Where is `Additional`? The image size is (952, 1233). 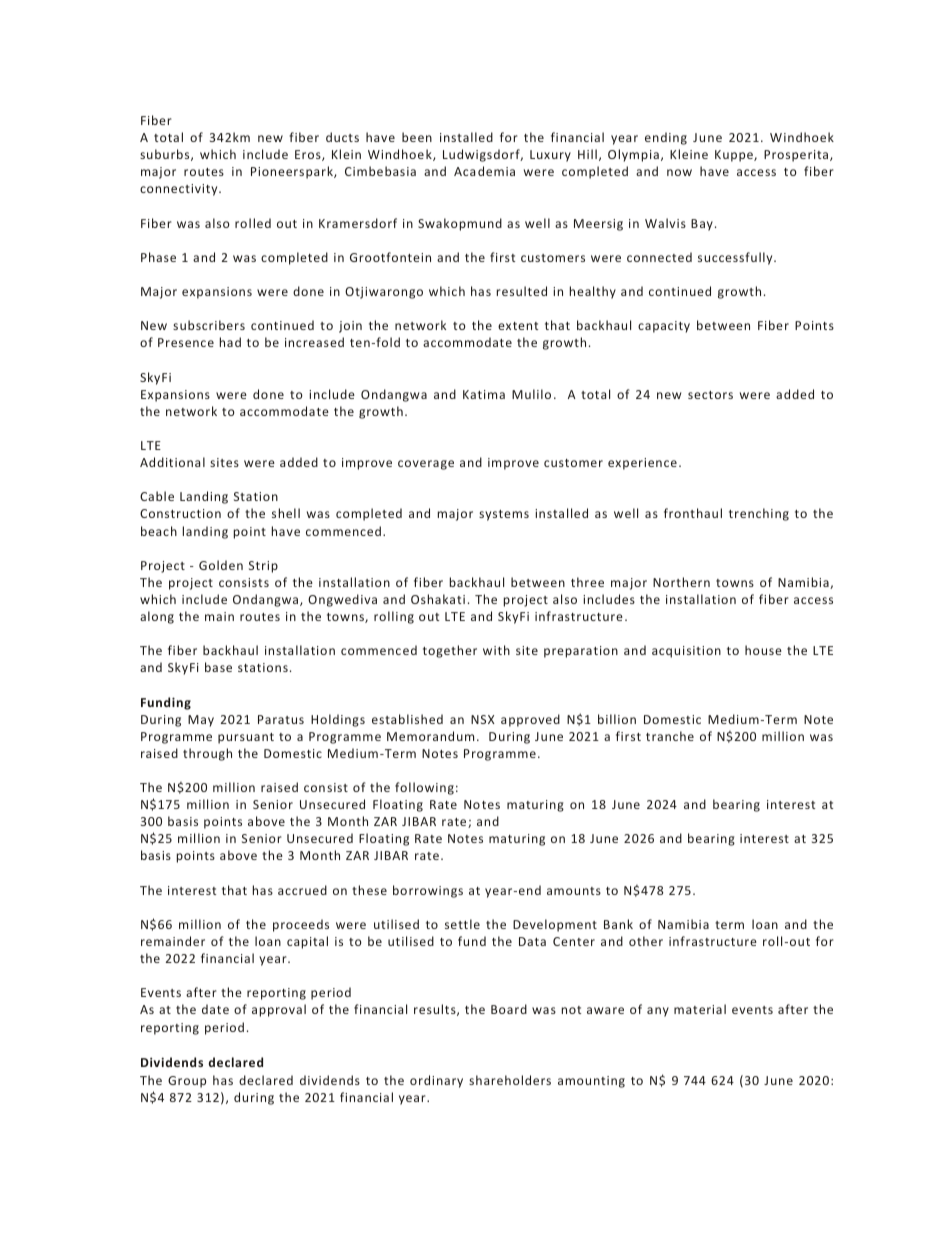 Additional is located at coordinates (172, 462).
